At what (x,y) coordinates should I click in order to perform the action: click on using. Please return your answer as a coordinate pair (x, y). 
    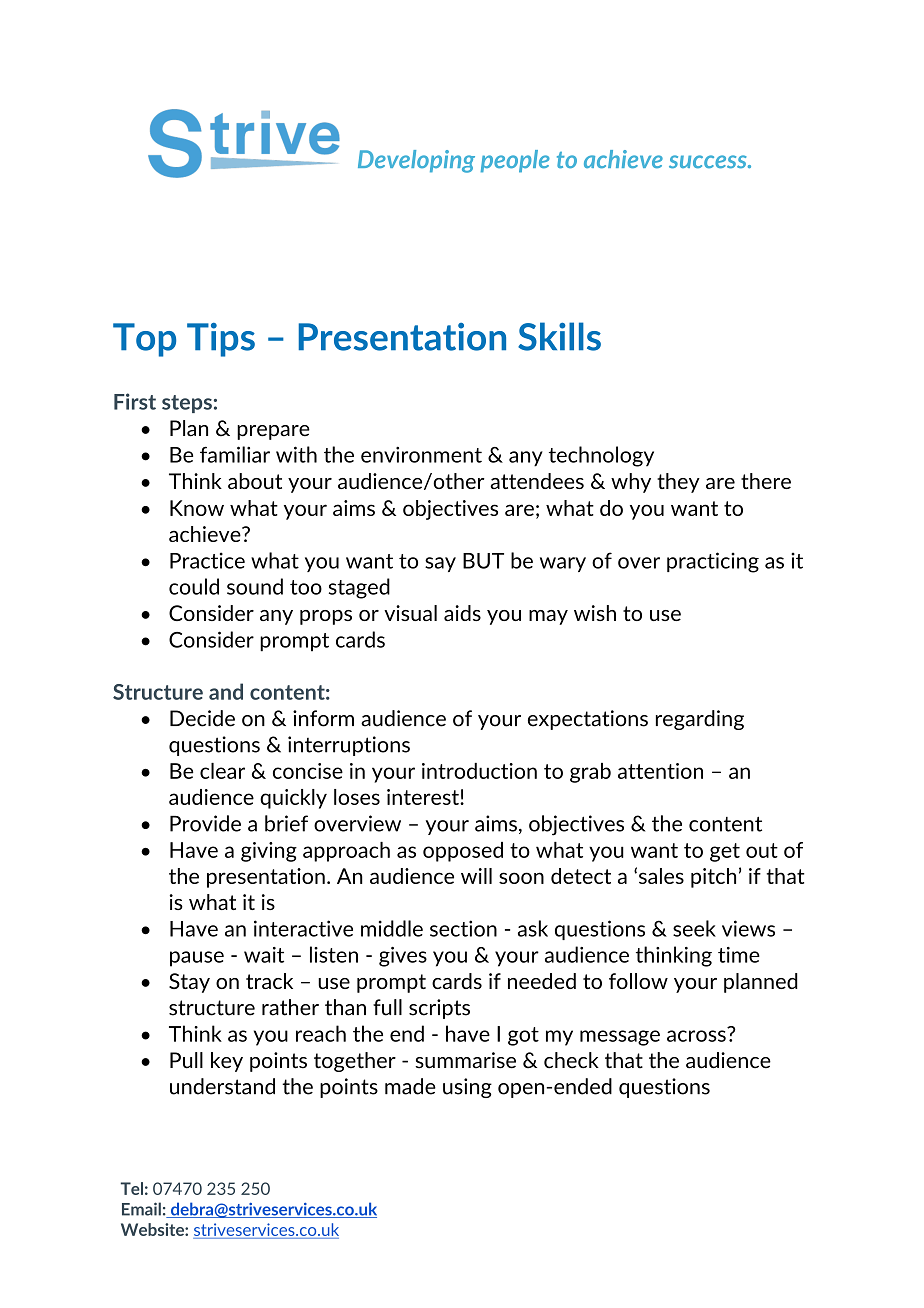
    Looking at the image, I should click on (467, 1088).
